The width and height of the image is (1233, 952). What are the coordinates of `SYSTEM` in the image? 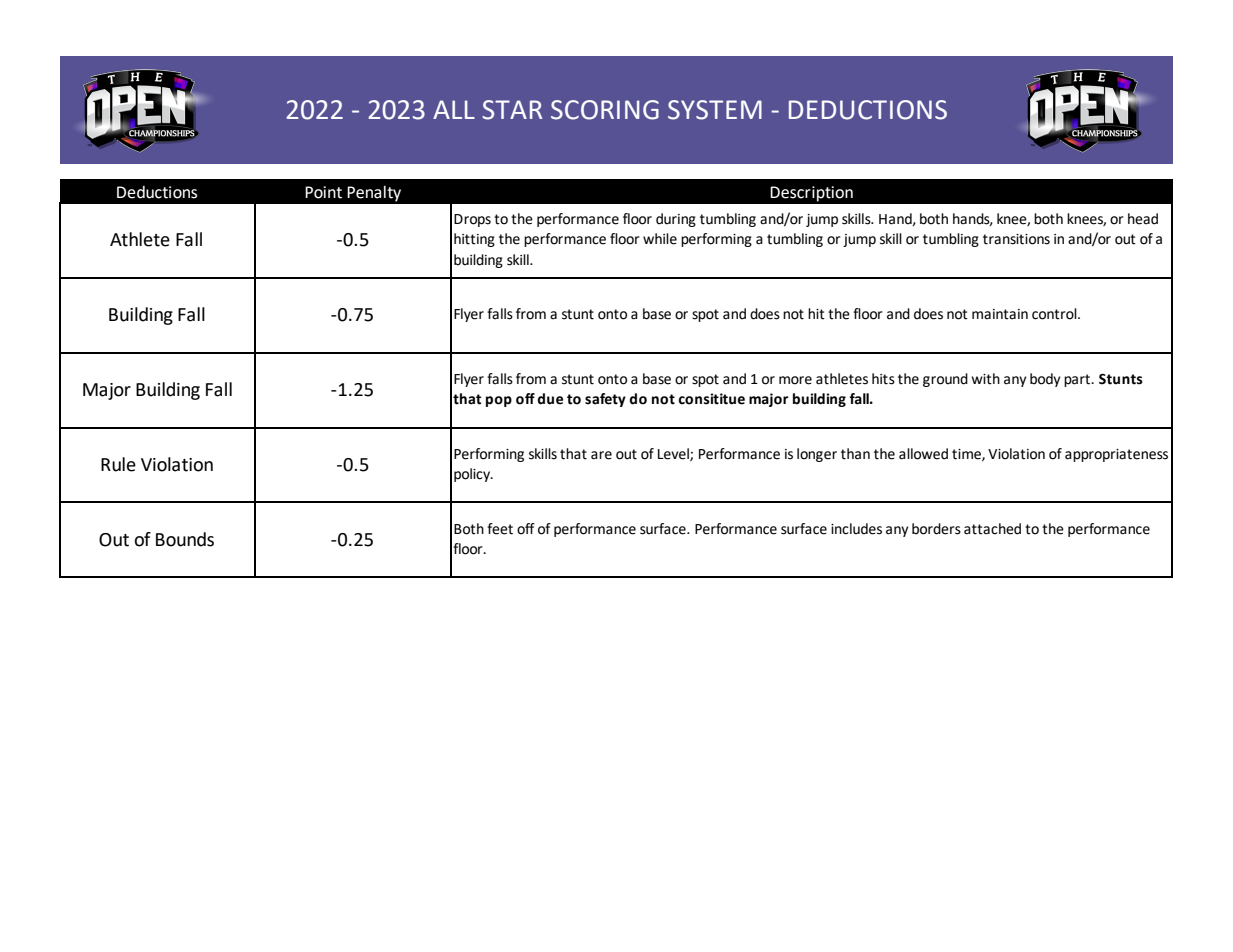 It's located at (715, 110).
